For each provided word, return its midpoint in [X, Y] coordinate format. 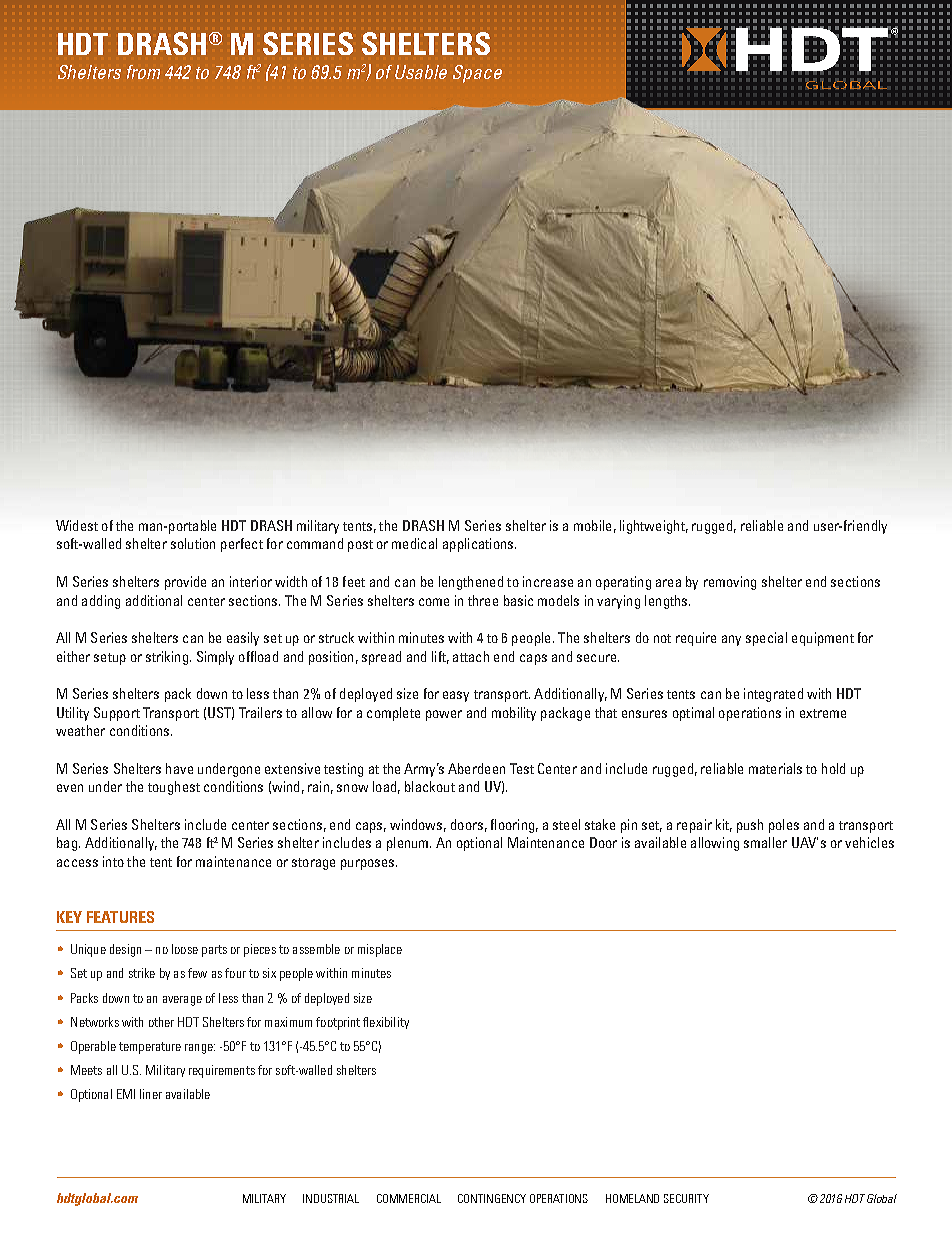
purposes [369, 864]
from [143, 72]
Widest [77, 525]
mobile [592, 525]
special [766, 639]
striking [167, 658]
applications [479, 545]
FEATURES [120, 917]
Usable [421, 72]
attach [471, 656]
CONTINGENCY [492, 1198]
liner [151, 1094]
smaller [765, 842]
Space [477, 74]
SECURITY [686, 1198]
